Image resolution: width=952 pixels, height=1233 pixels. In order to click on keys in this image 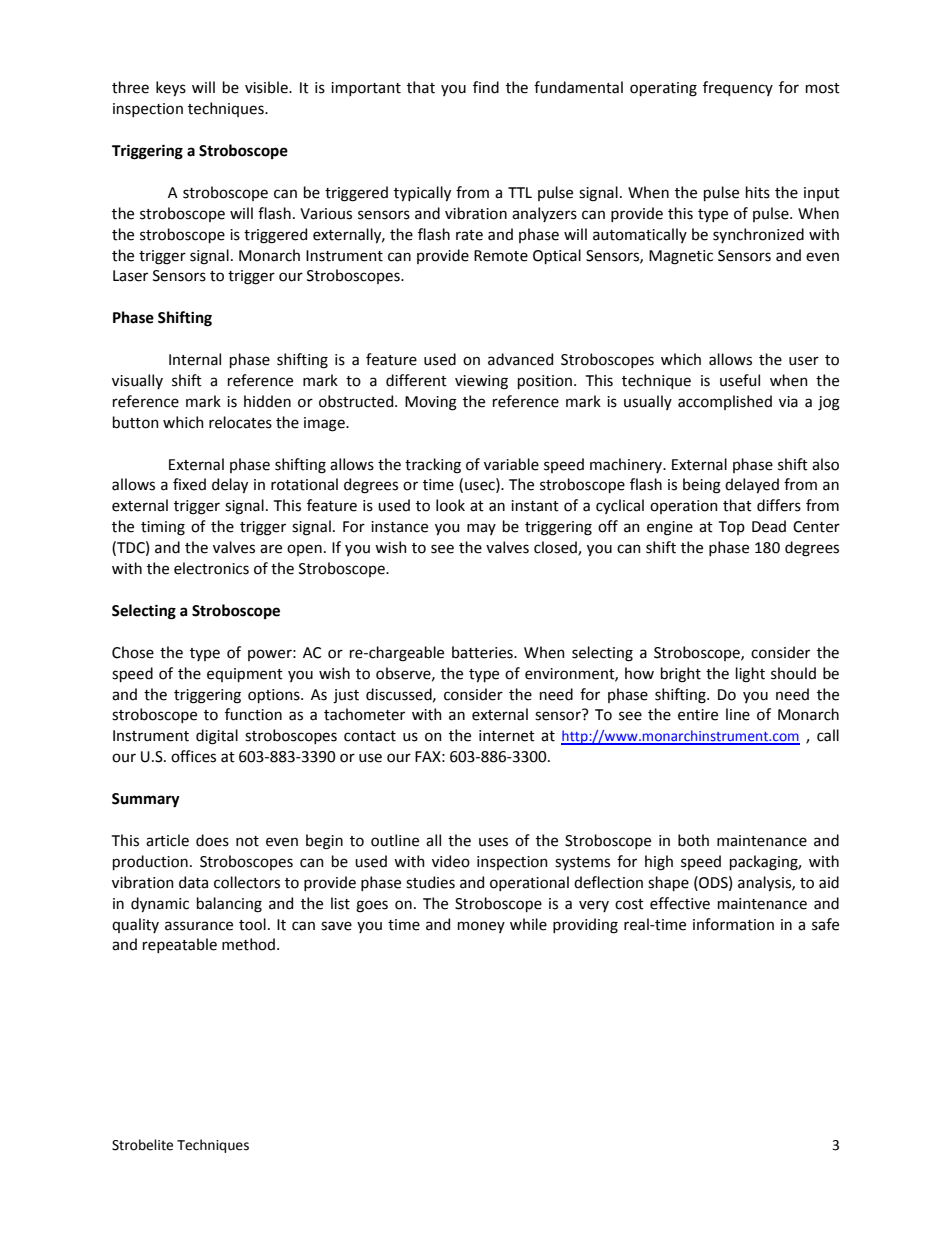, I will do `click(171, 88)`.
